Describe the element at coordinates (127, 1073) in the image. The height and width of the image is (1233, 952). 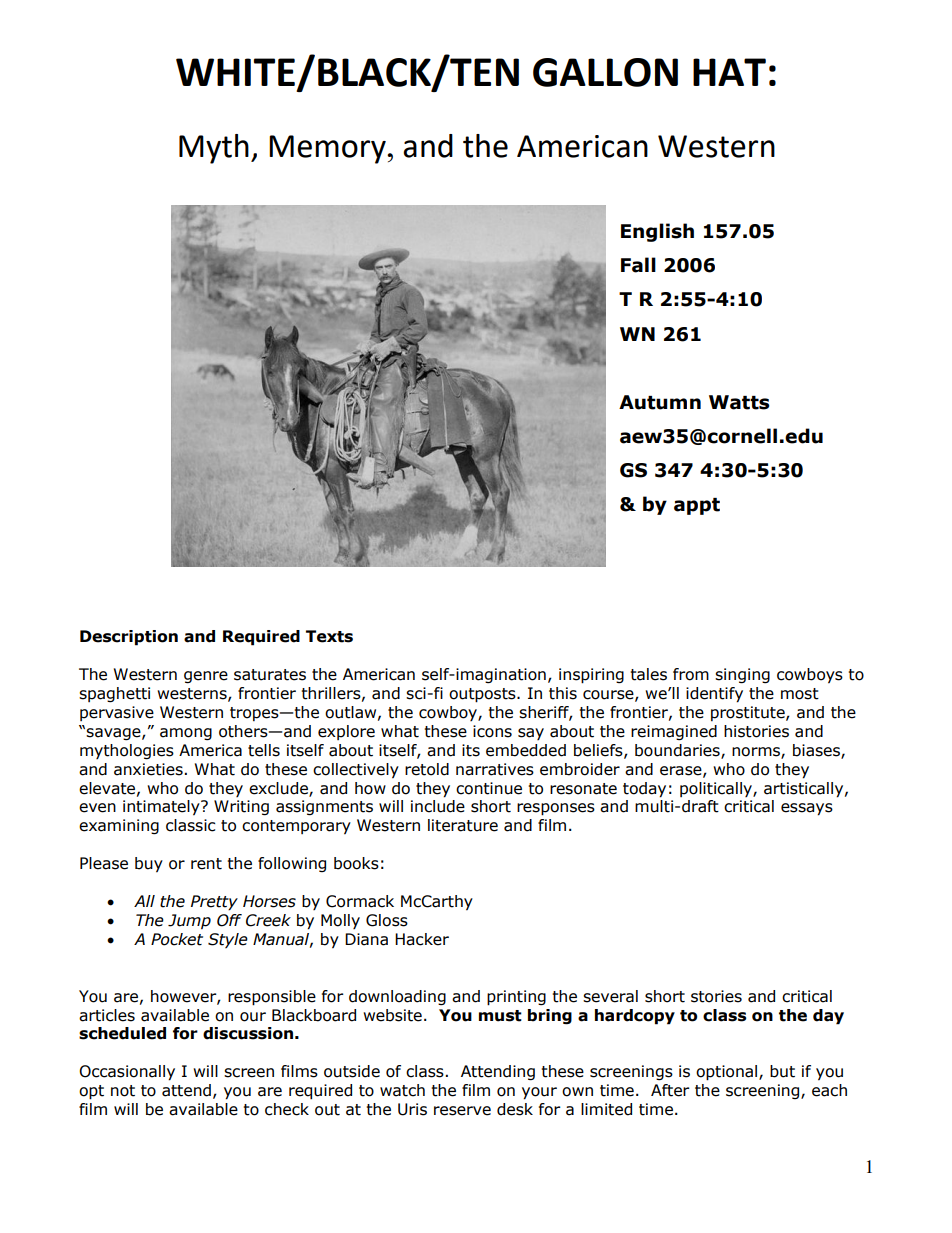
I see `Occasionally` at that location.
